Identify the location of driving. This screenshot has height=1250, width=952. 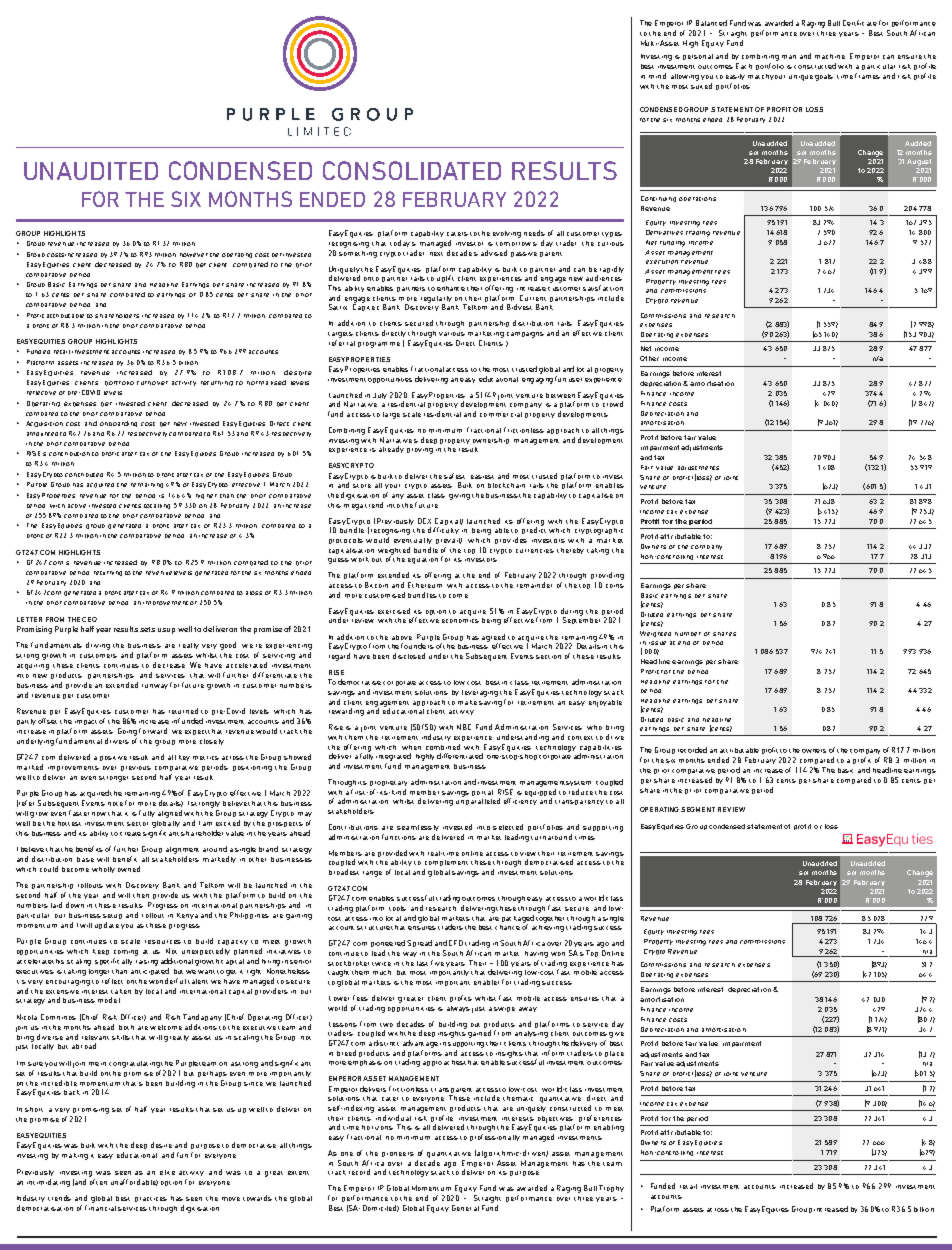
(98, 646).
